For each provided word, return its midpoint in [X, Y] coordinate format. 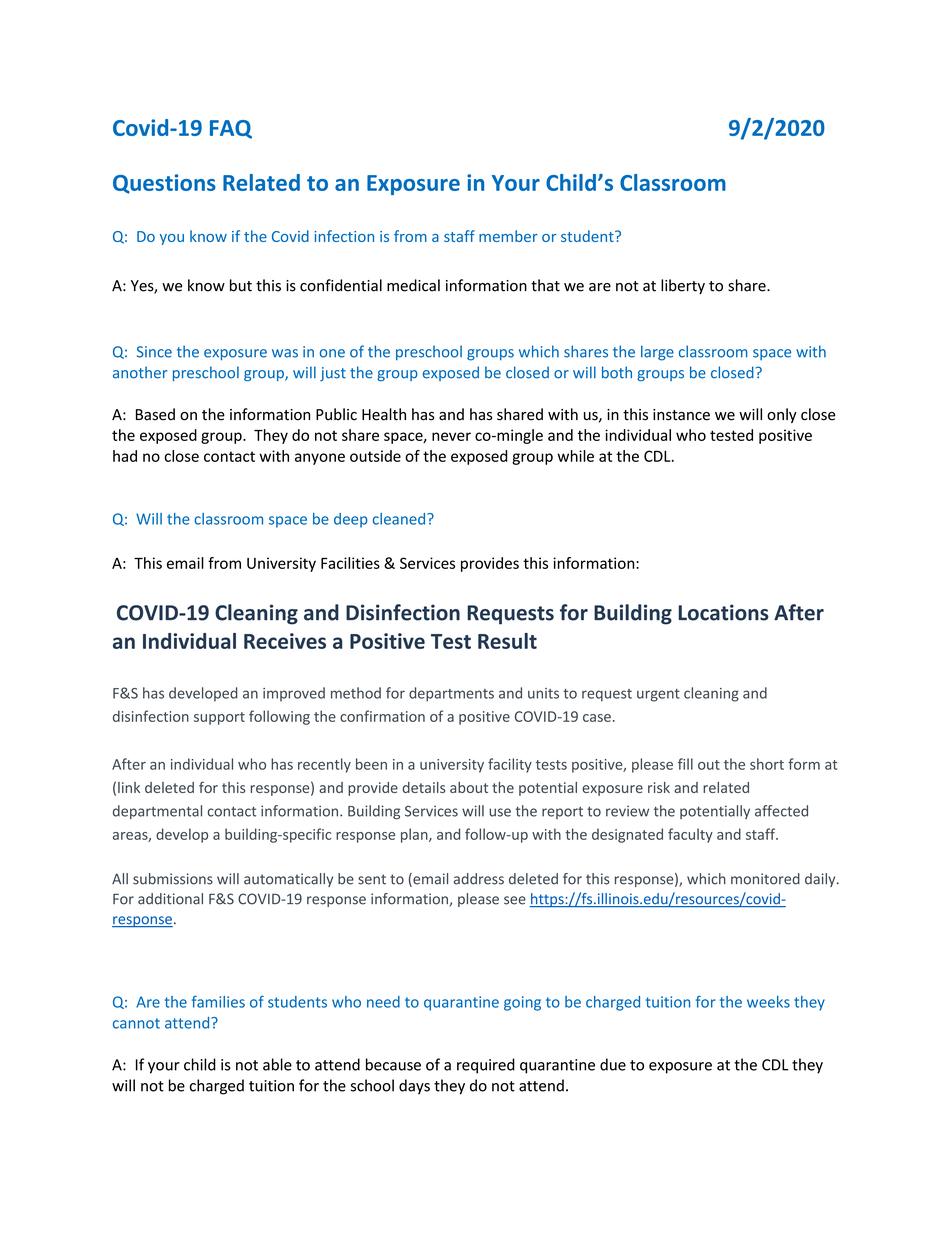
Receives [285, 641]
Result [507, 641]
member [508, 236]
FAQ [231, 129]
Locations [723, 612]
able [277, 1064]
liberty [683, 286]
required [486, 1066]
